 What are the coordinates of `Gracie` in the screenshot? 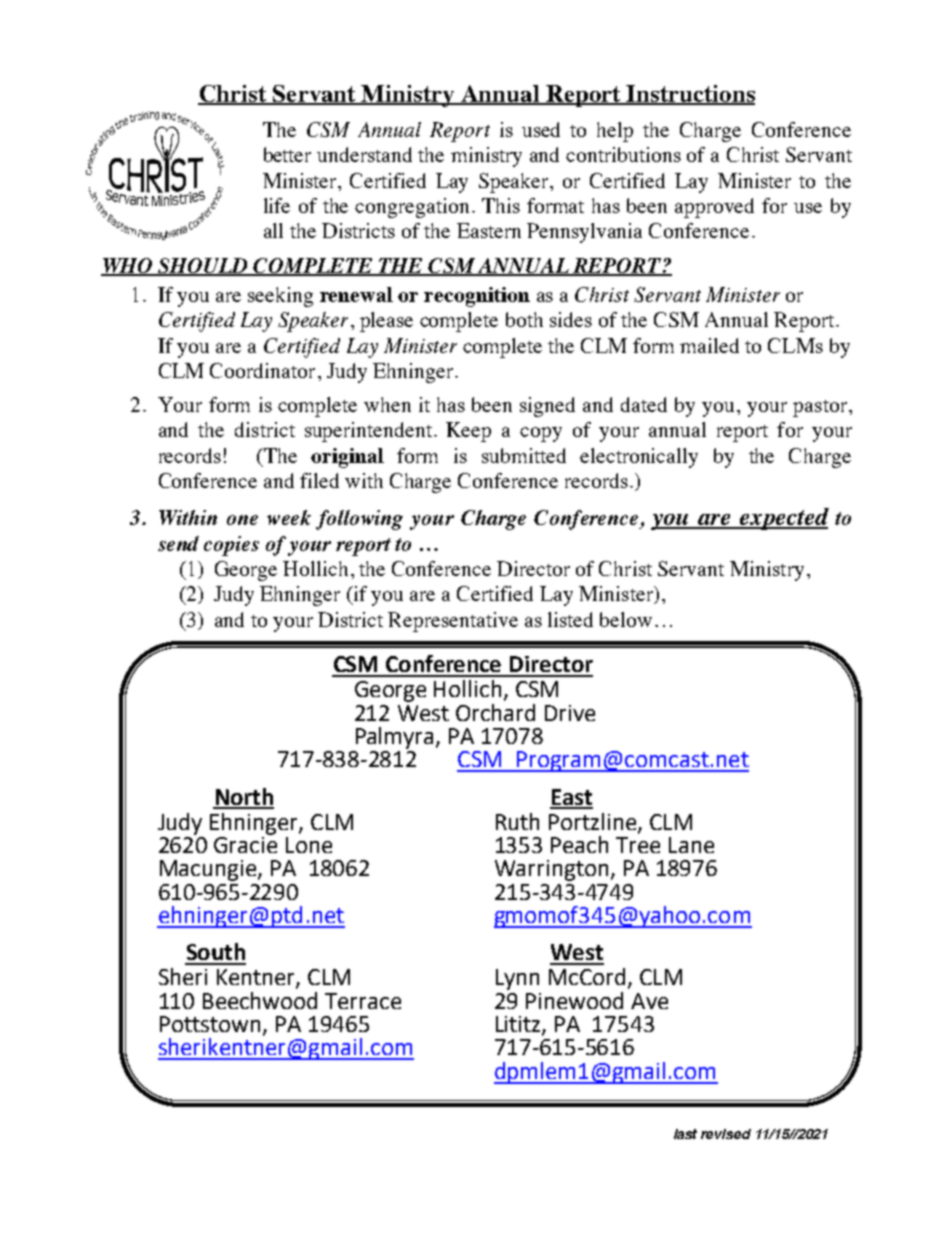 It's located at (245, 843).
